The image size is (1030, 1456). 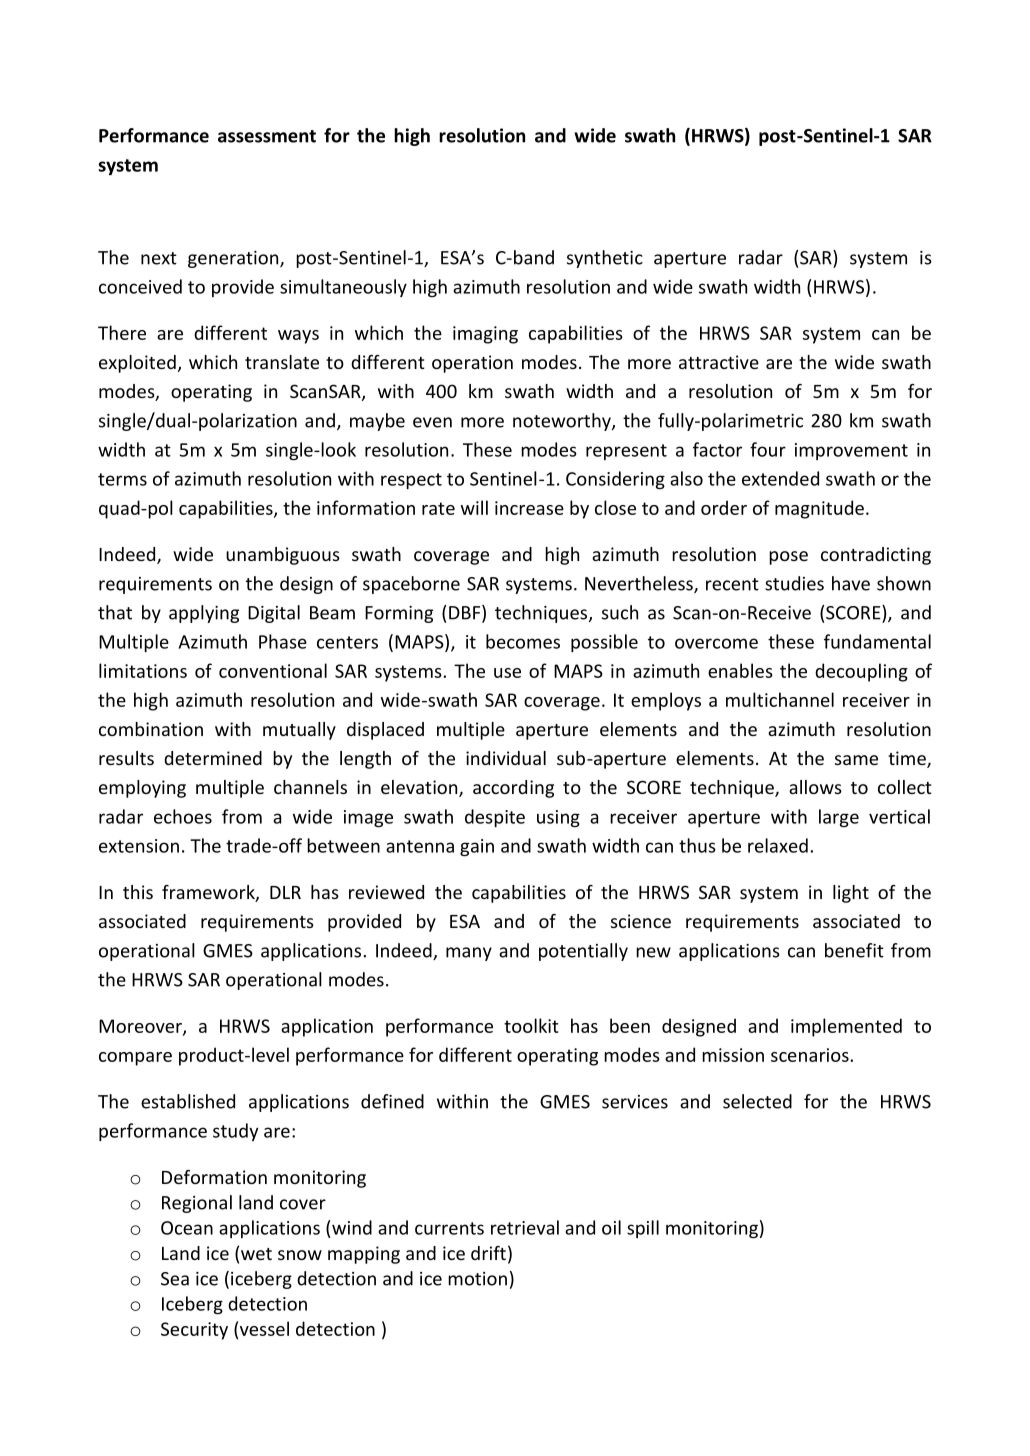 What do you see at coordinates (138, 892) in the screenshot?
I see `this` at bounding box center [138, 892].
